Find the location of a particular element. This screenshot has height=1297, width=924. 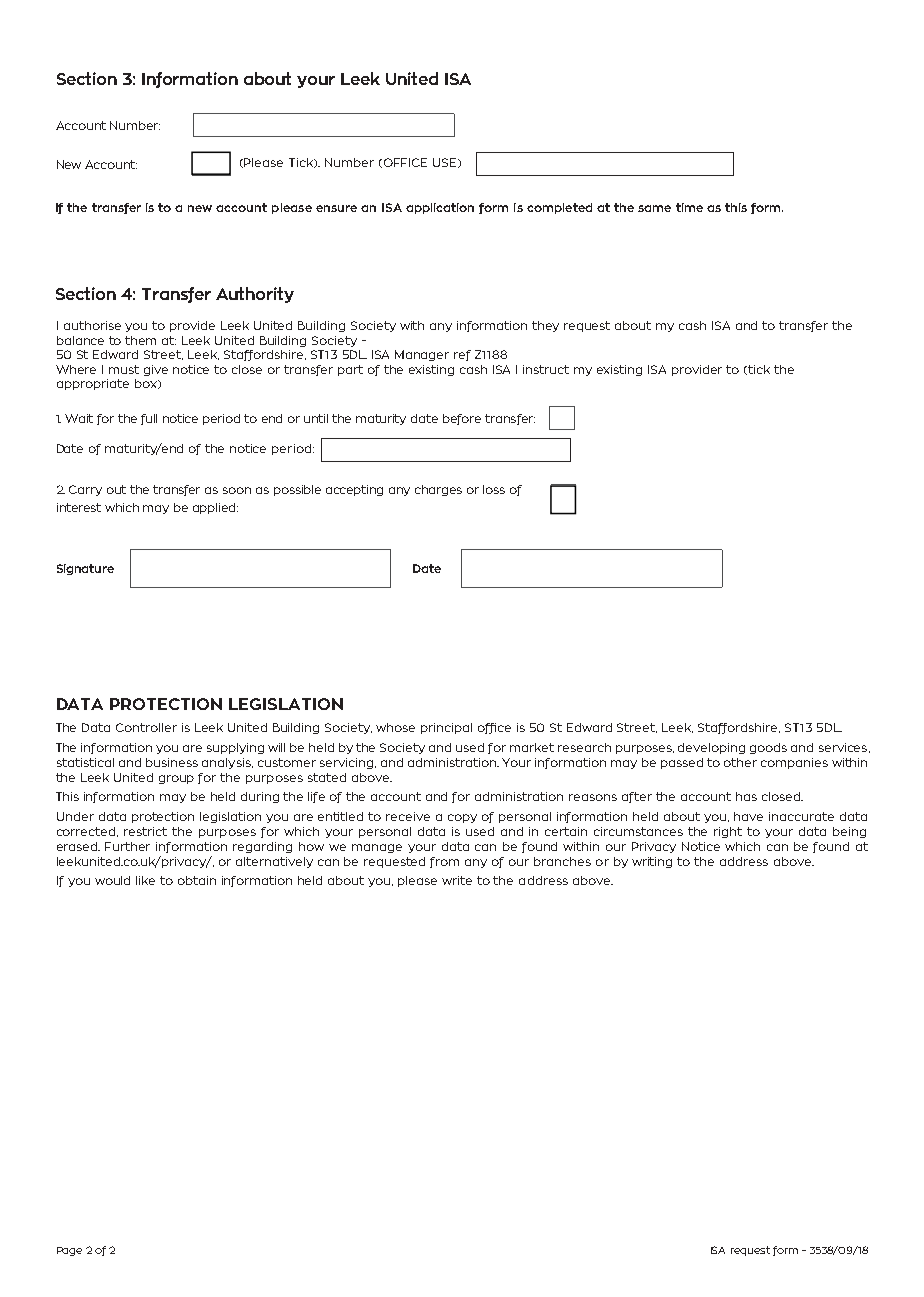

principal is located at coordinates (446, 728).
